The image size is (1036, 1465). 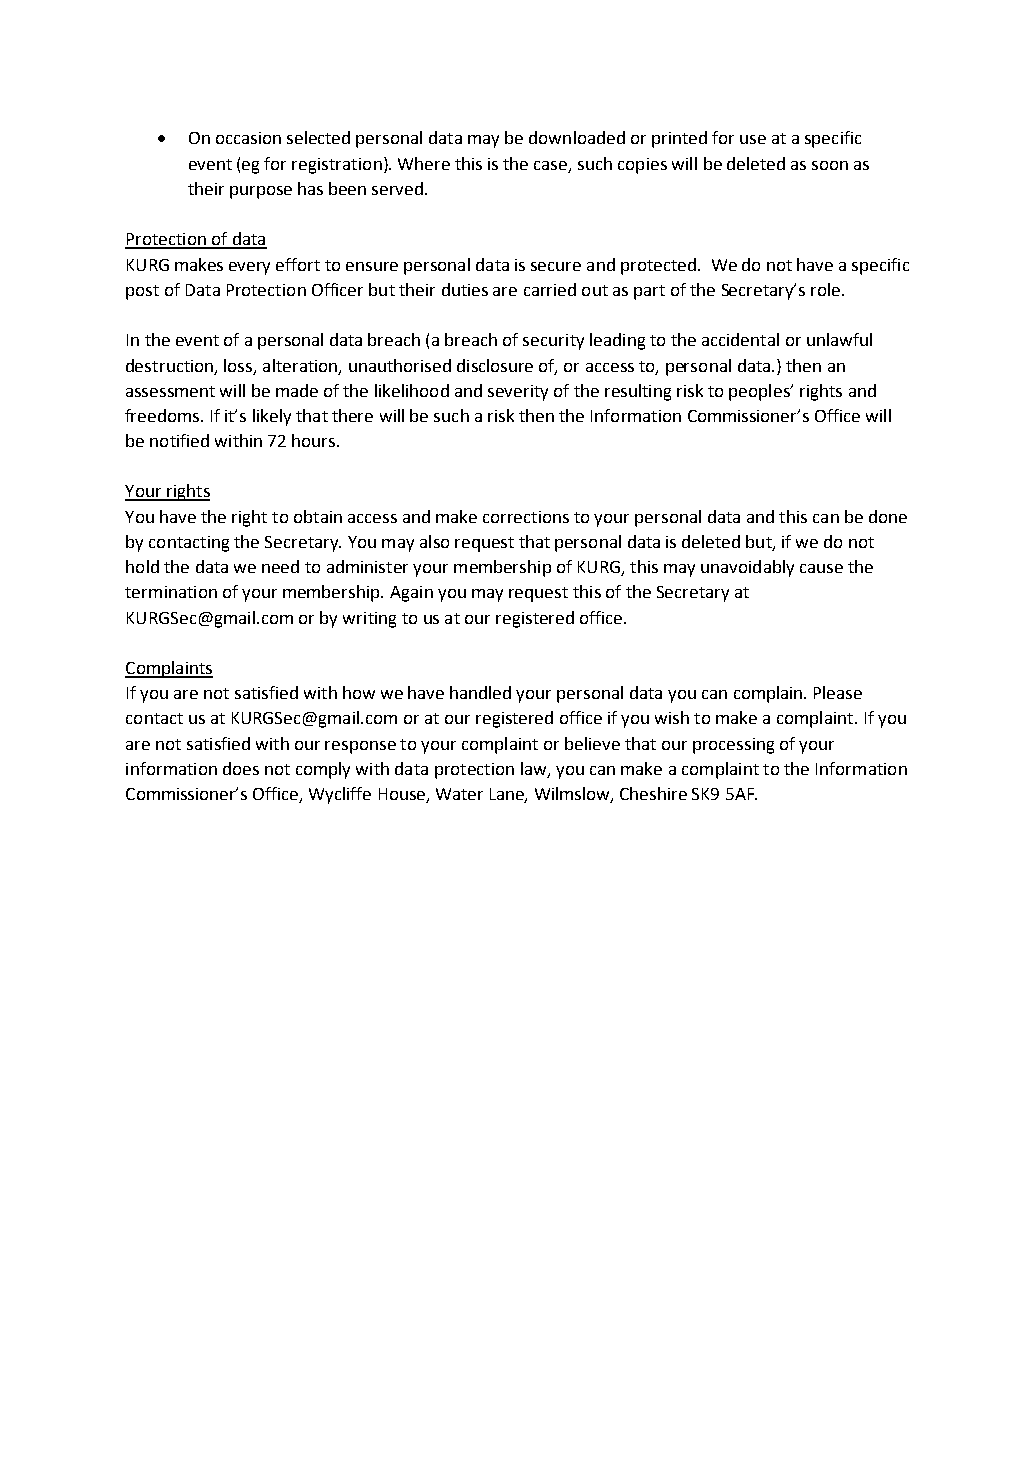 I want to click on processing, so click(x=733, y=746).
